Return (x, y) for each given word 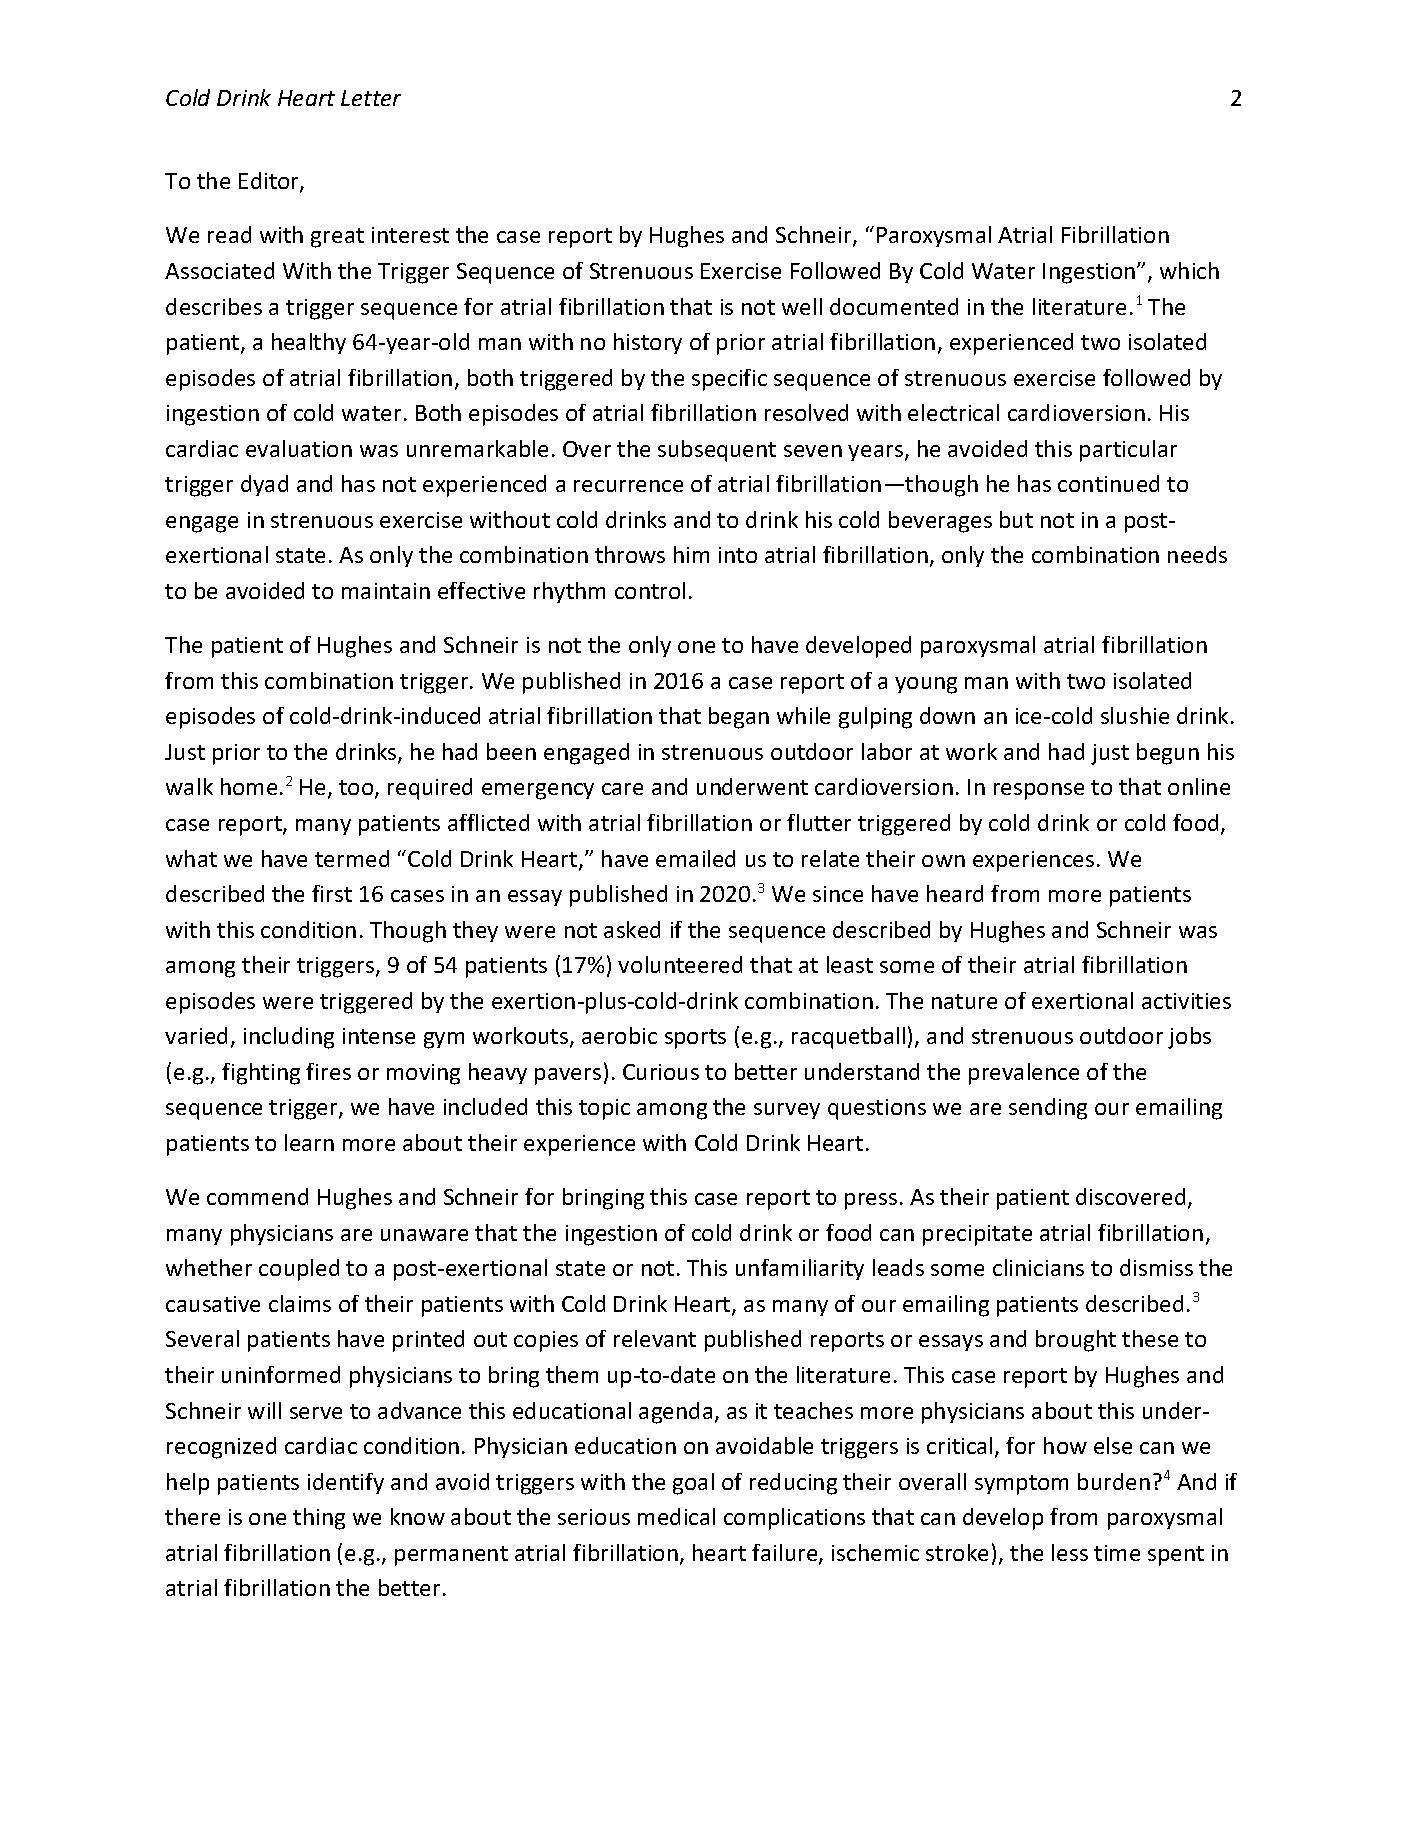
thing (319, 1519)
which (1189, 270)
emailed (695, 858)
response (1039, 791)
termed (352, 858)
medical (676, 1516)
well (802, 306)
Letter (371, 98)
